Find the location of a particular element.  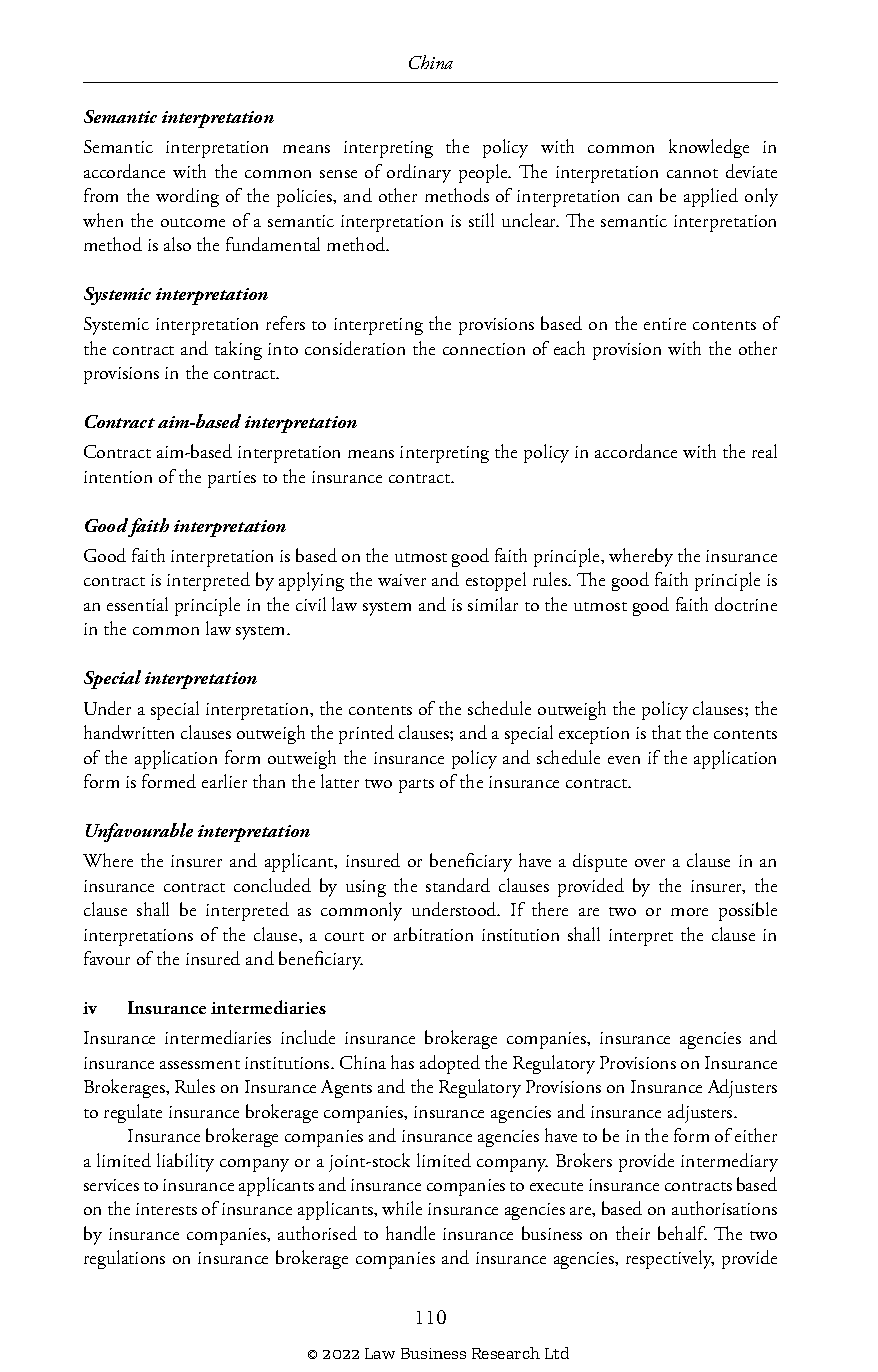

that is located at coordinates (666, 732).
